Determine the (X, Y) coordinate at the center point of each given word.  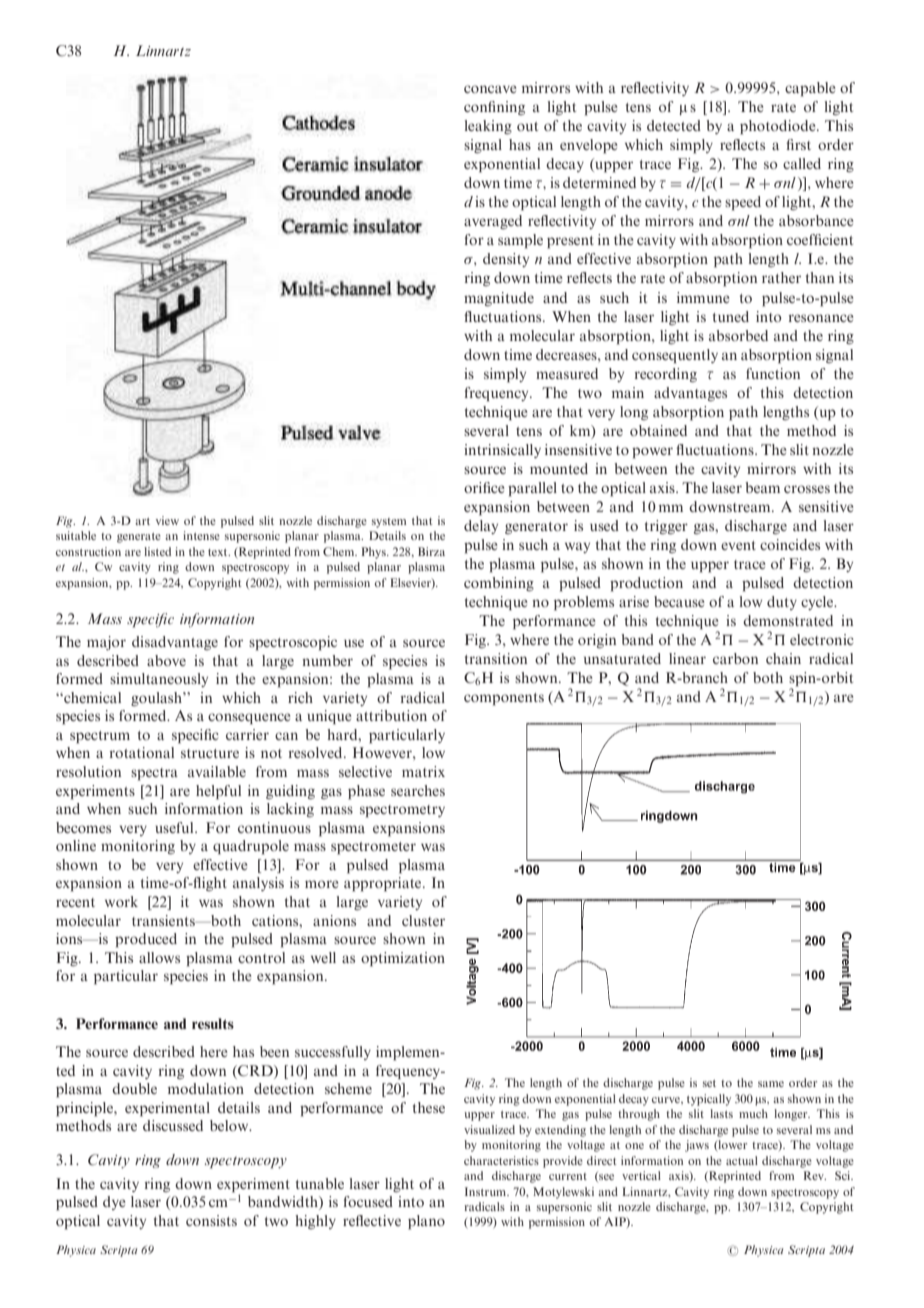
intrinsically (502, 451)
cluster (423, 920)
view (167, 520)
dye (114, 1203)
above (166, 660)
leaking (488, 127)
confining (494, 108)
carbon (735, 658)
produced (146, 940)
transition (496, 658)
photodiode (779, 127)
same (771, 1084)
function (773, 373)
